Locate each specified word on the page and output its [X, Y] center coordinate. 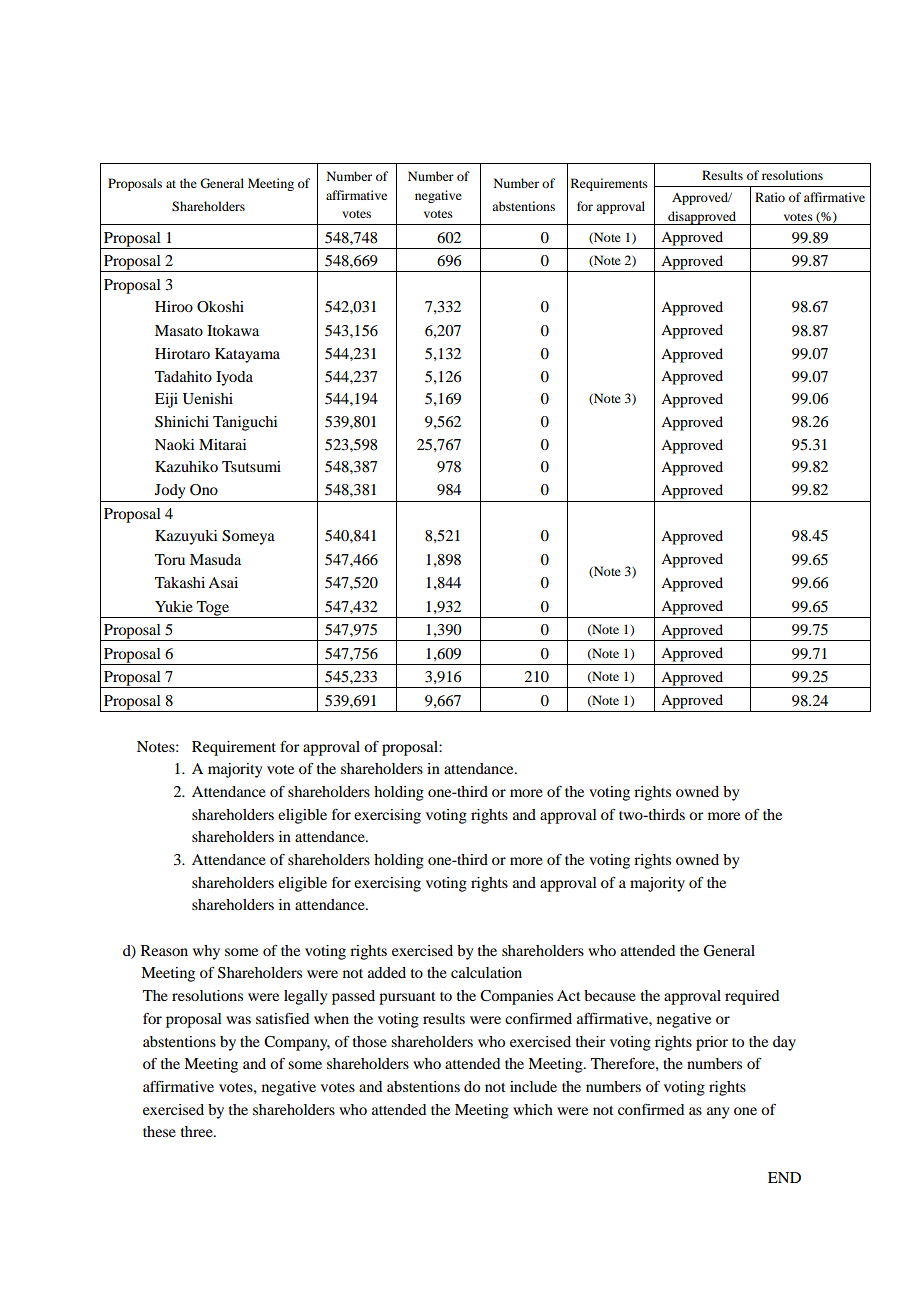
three [198, 1131]
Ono [204, 490]
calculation [486, 972]
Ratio [770, 197]
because [610, 995]
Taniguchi [245, 423]
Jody [170, 491]
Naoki [174, 444]
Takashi [180, 582]
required [752, 997]
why [206, 952]
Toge [213, 609]
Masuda [215, 559]
